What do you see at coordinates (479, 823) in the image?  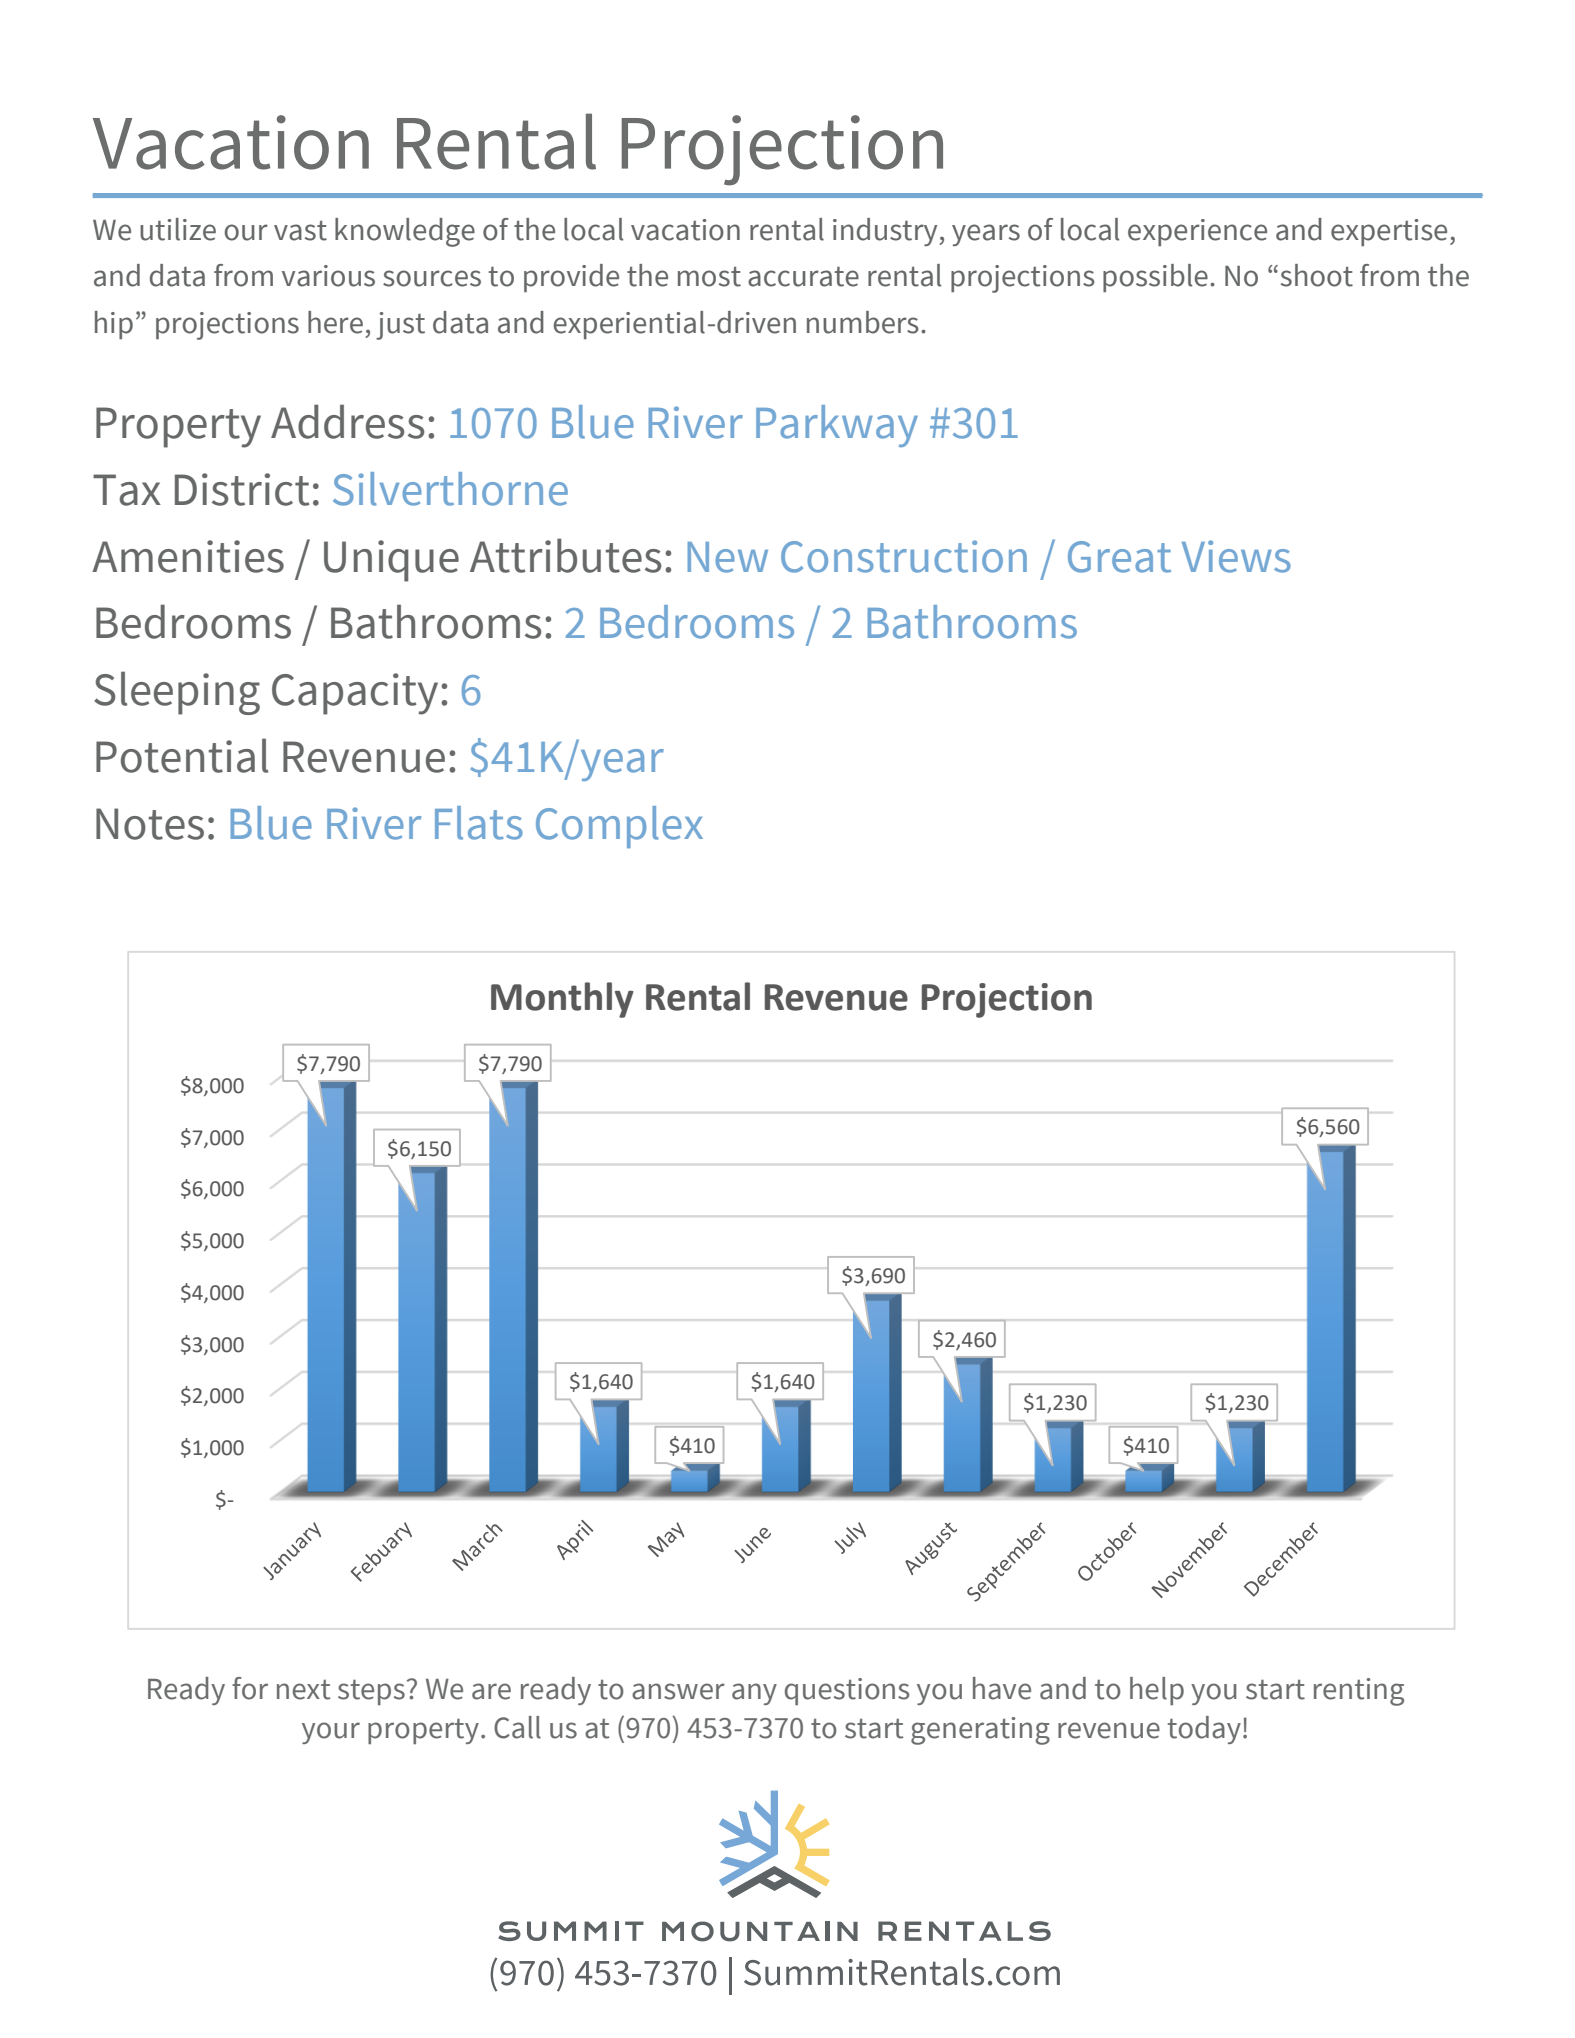 I see `Flats` at bounding box center [479, 823].
